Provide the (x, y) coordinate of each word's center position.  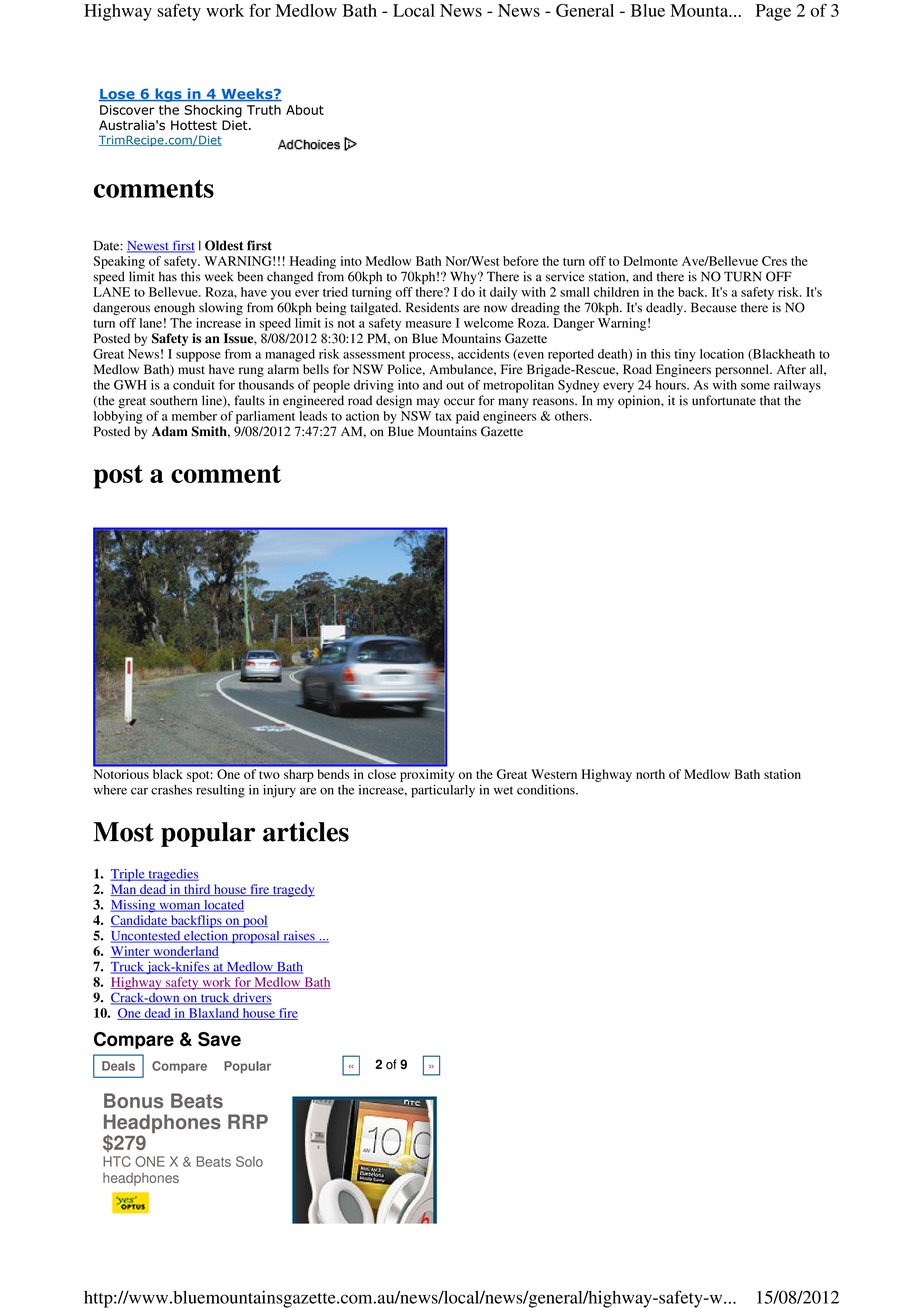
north (650, 774)
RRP (248, 1121)
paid (467, 417)
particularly (443, 791)
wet (503, 790)
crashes (171, 790)
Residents (432, 307)
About (305, 110)
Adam (170, 431)
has (168, 276)
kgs (168, 95)
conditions (547, 790)
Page (773, 12)
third (197, 890)
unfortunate (724, 400)
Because (714, 307)
